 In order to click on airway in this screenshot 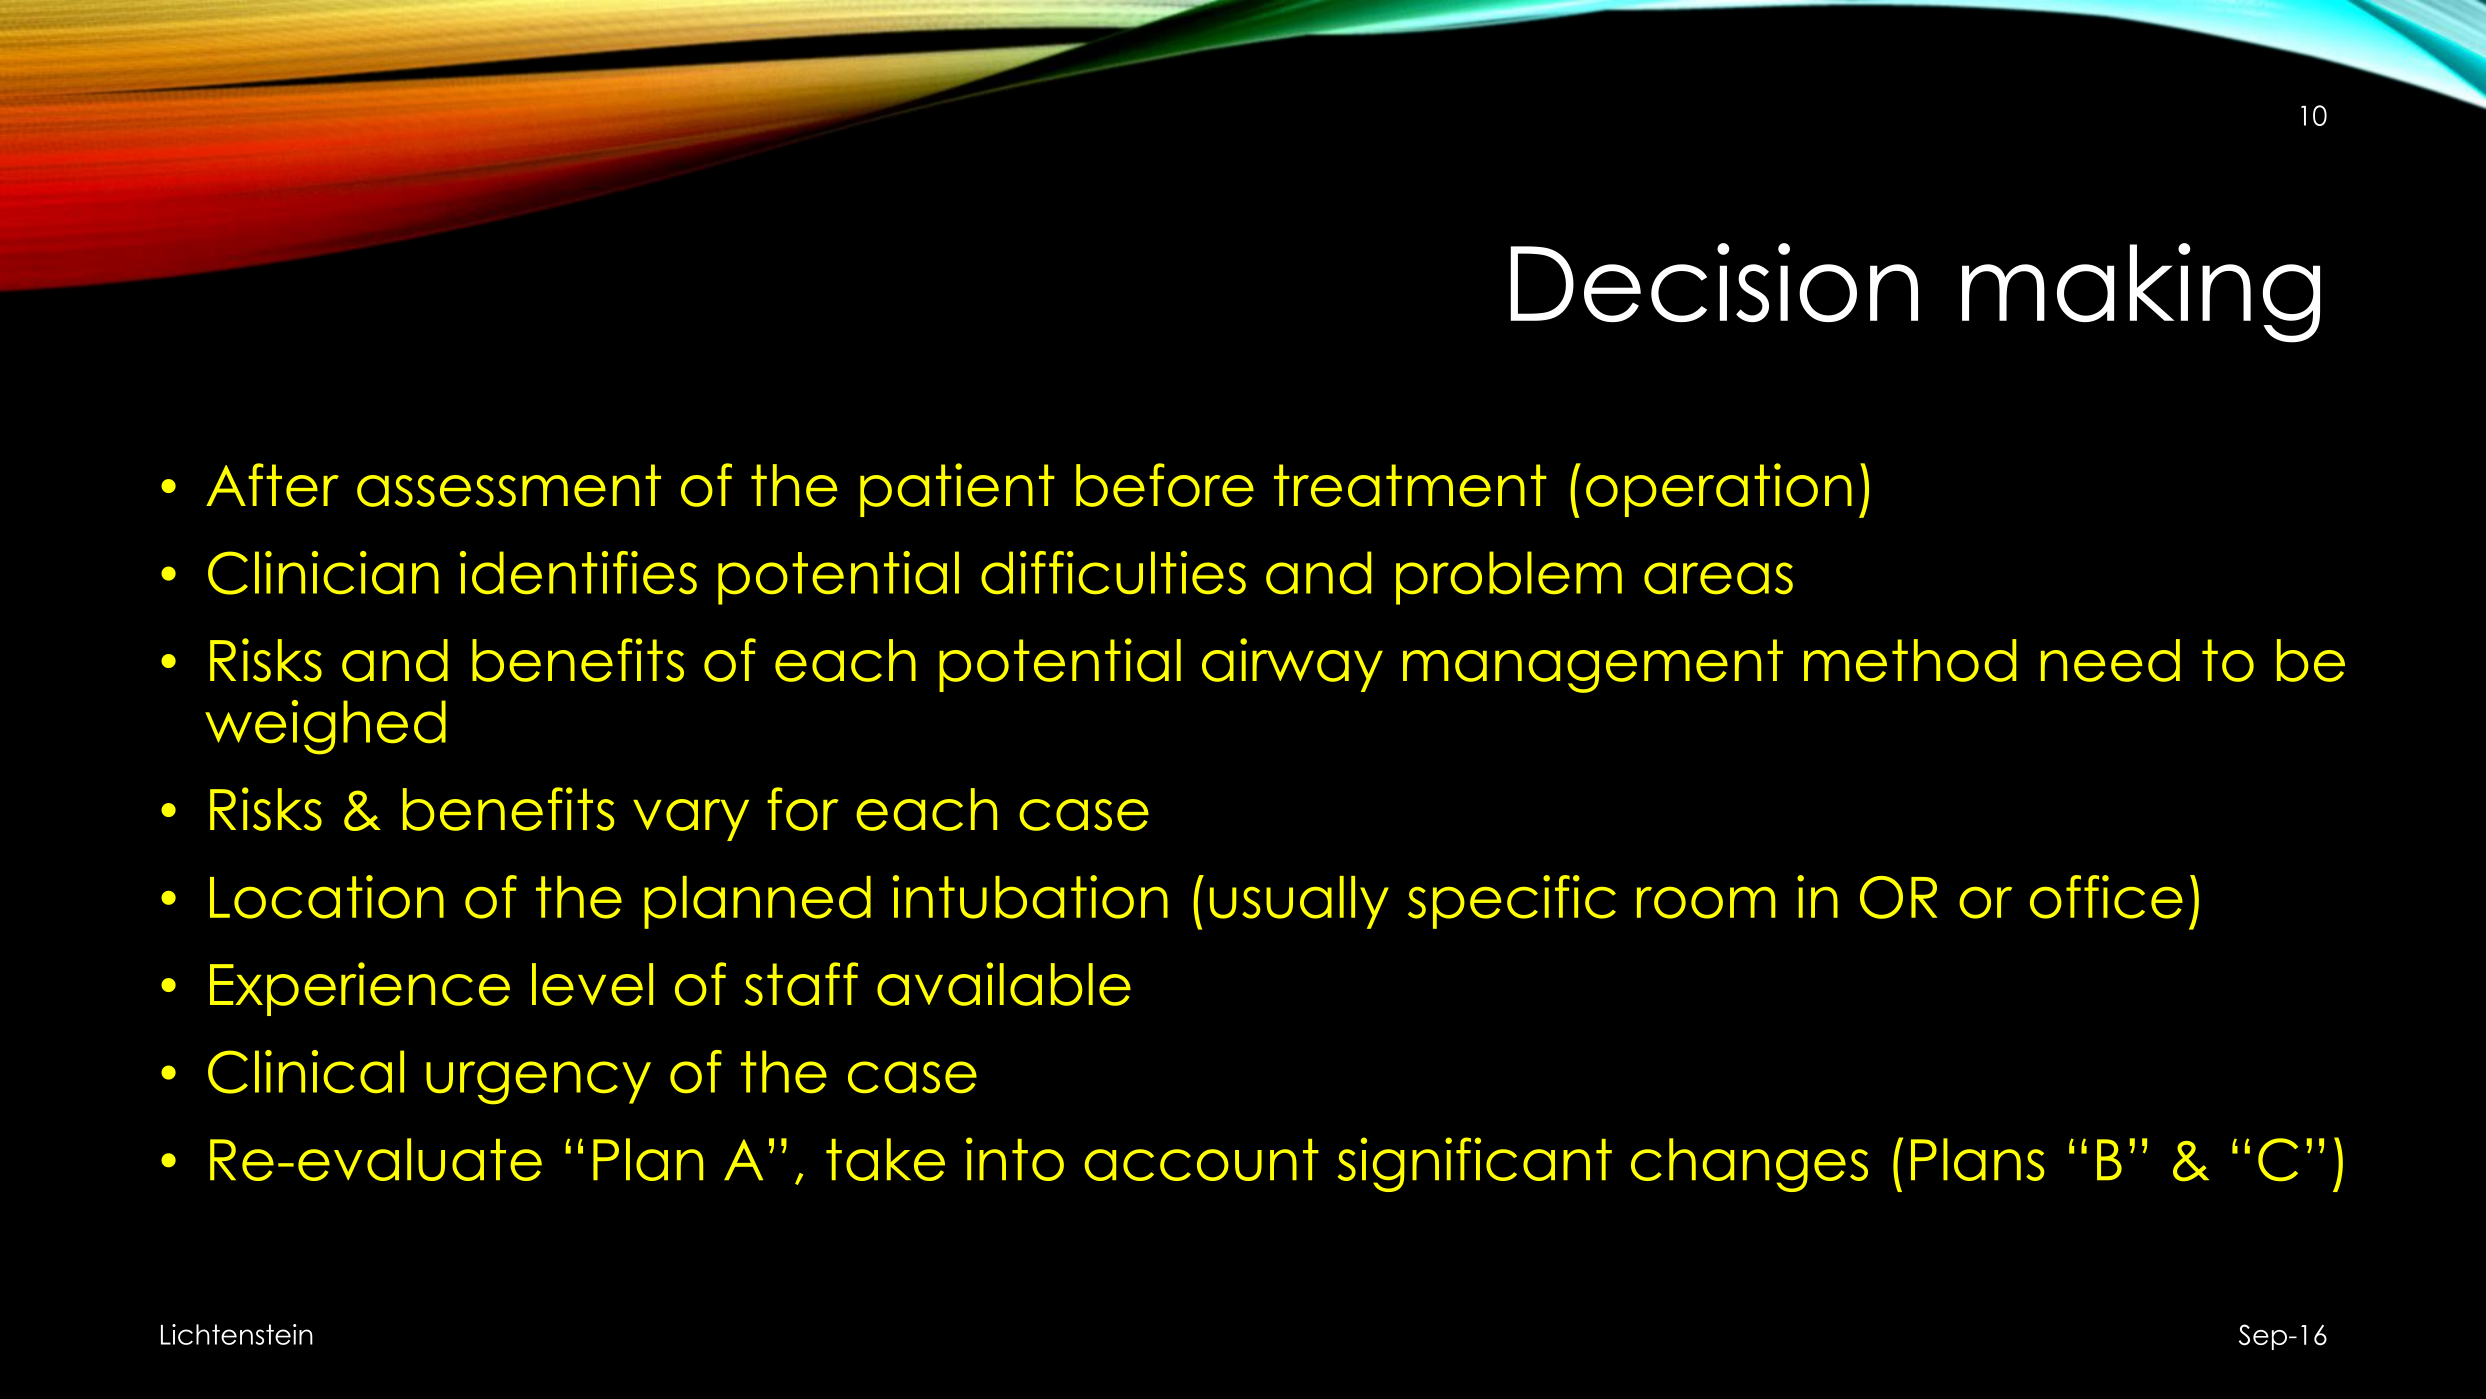, I will do `click(1292, 665)`.
